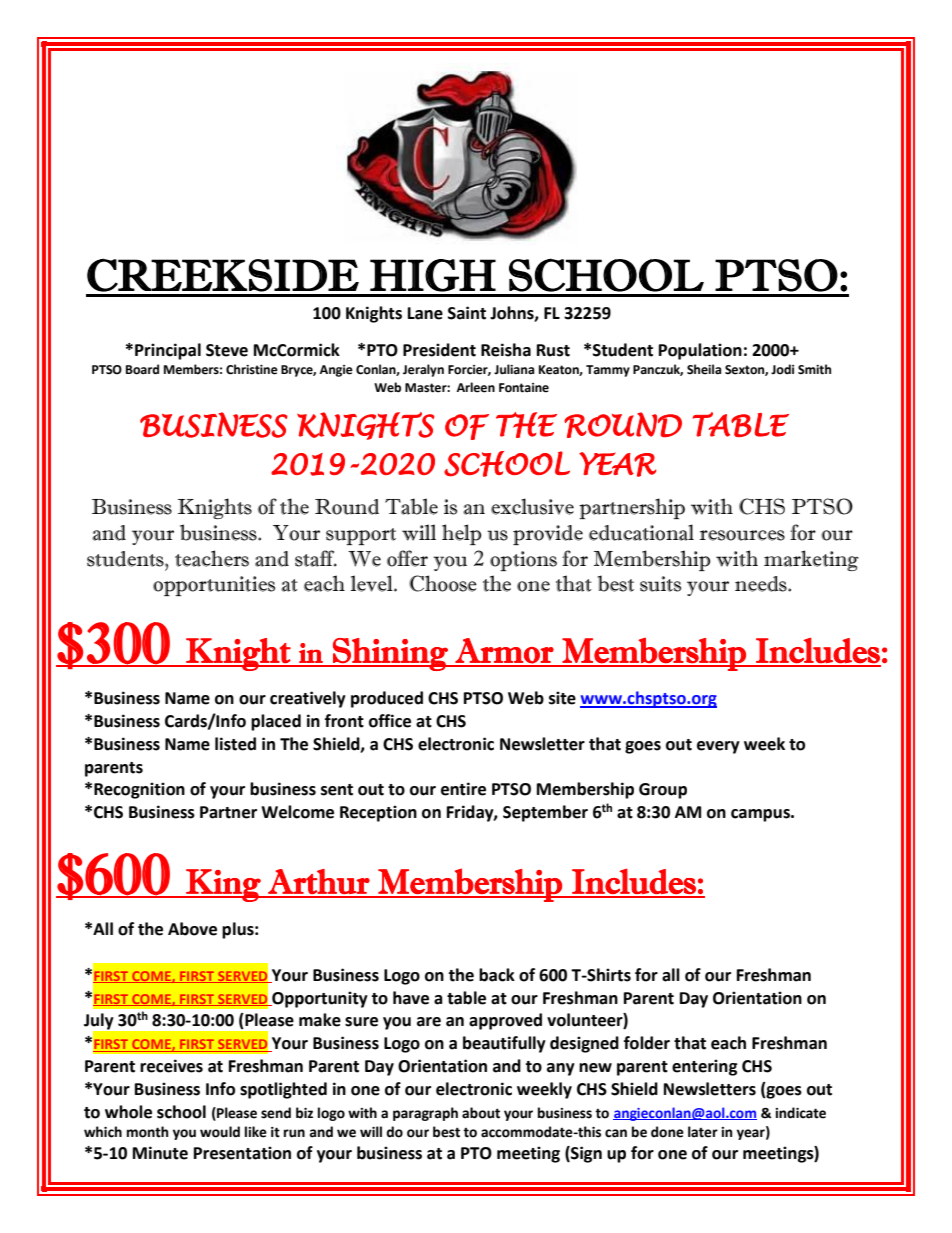 The height and width of the document is (1233, 952). Describe the element at coordinates (700, 351) in the document. I see `Population` at that location.
